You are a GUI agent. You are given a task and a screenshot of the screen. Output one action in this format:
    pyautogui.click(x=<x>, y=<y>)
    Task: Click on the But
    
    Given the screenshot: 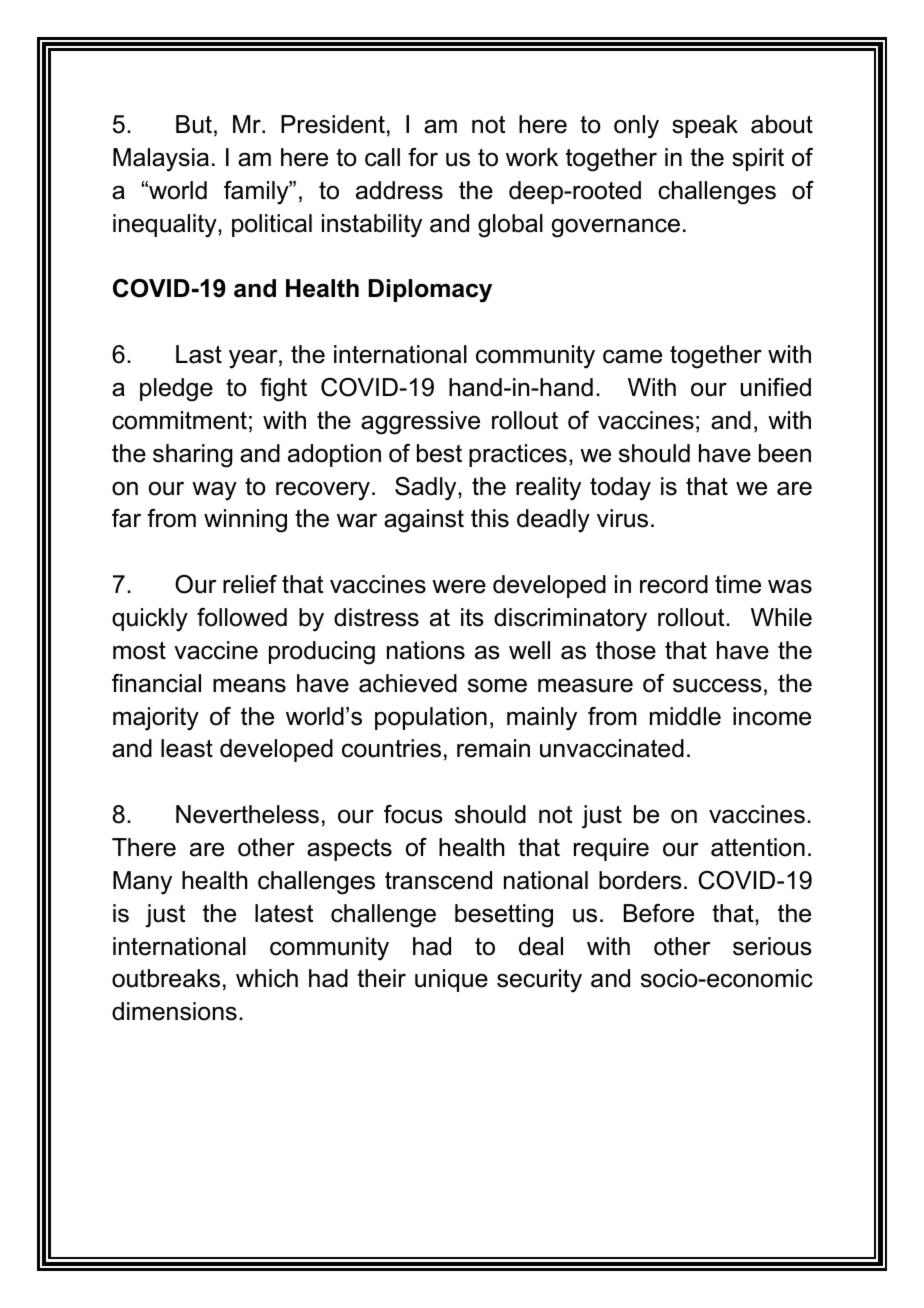 What is the action you would take?
    pyautogui.click(x=194, y=124)
